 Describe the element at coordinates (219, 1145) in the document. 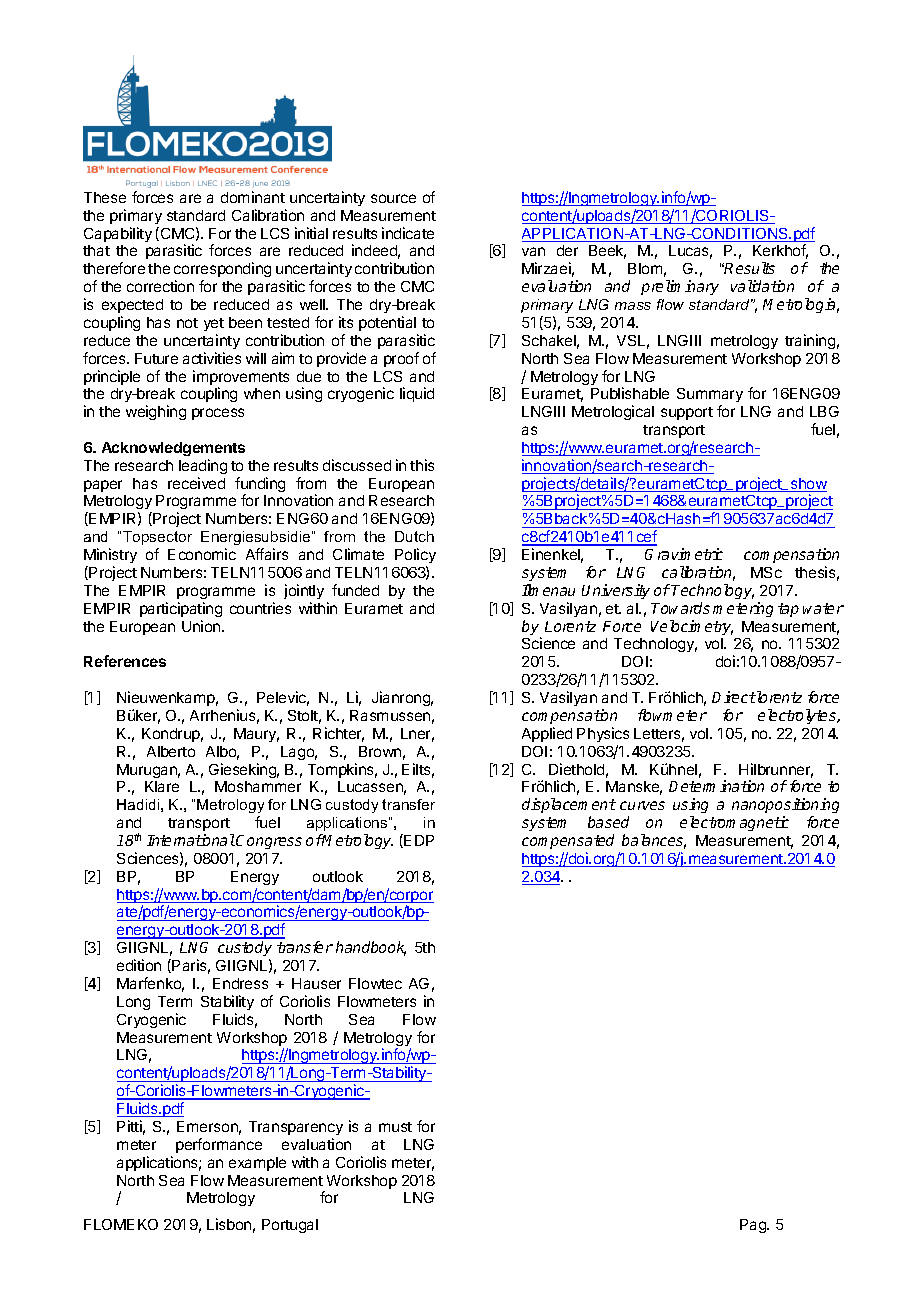

I see `performance` at that location.
